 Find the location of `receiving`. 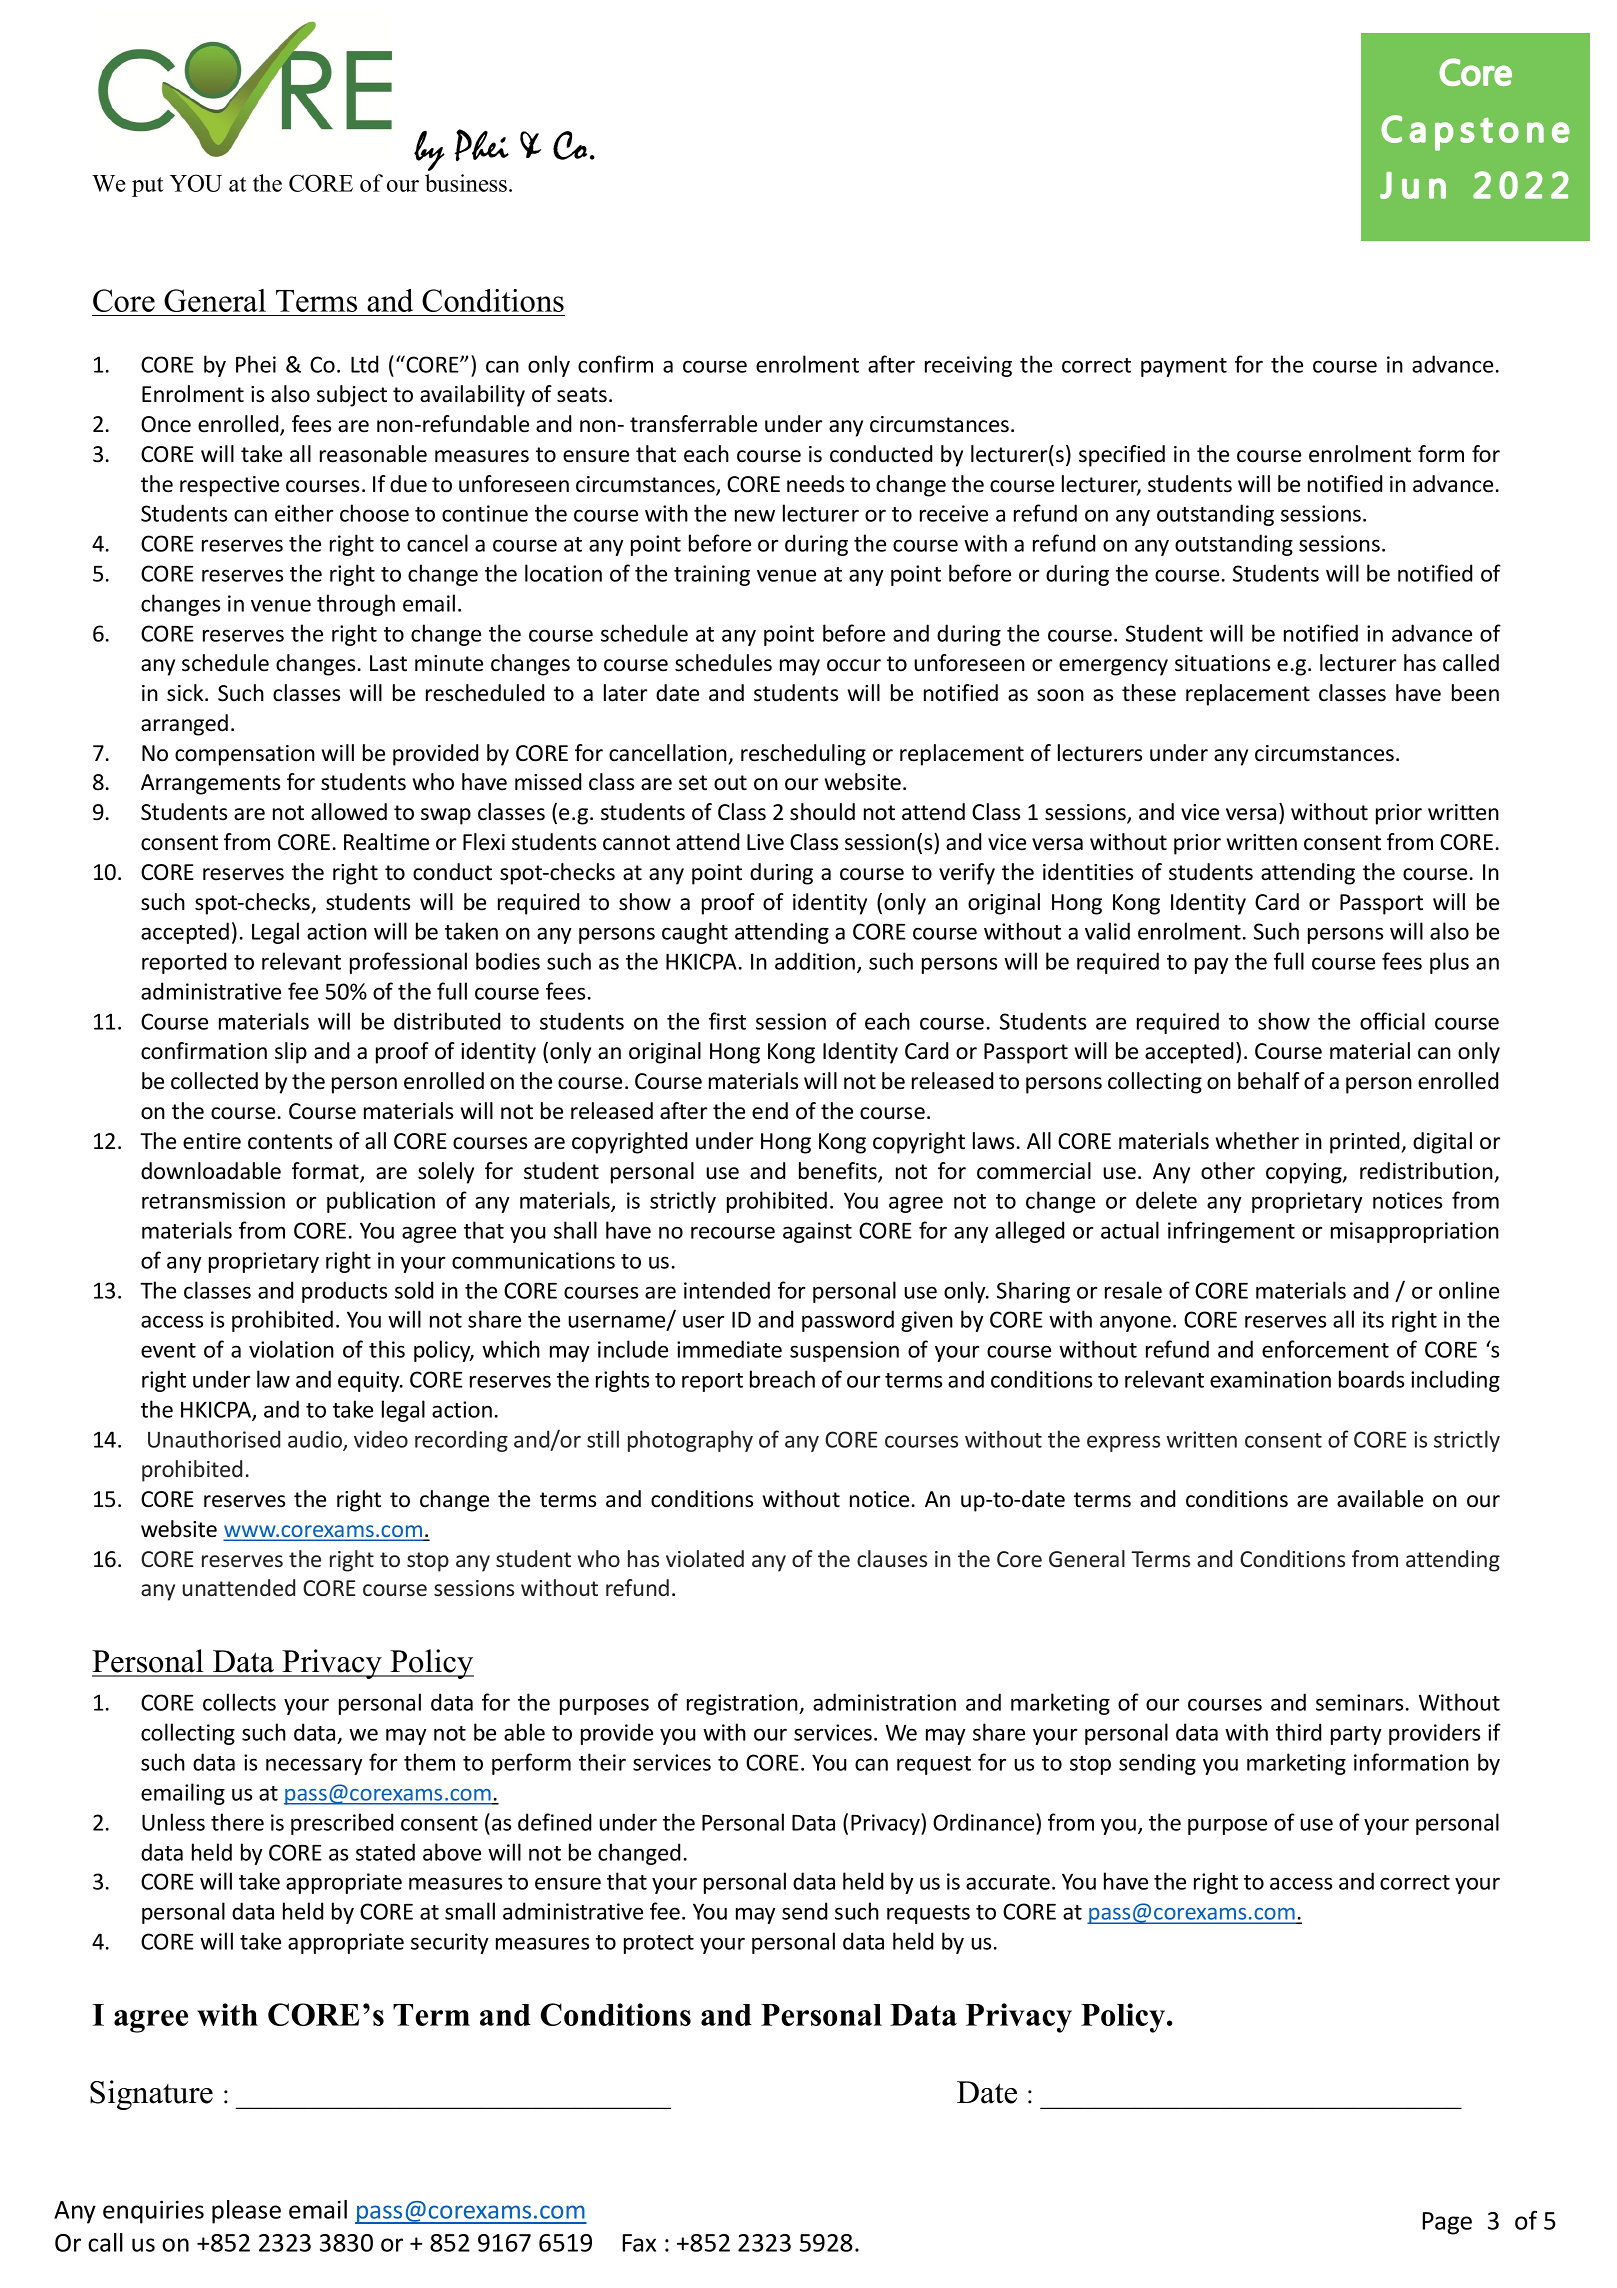

receiving is located at coordinates (968, 366).
